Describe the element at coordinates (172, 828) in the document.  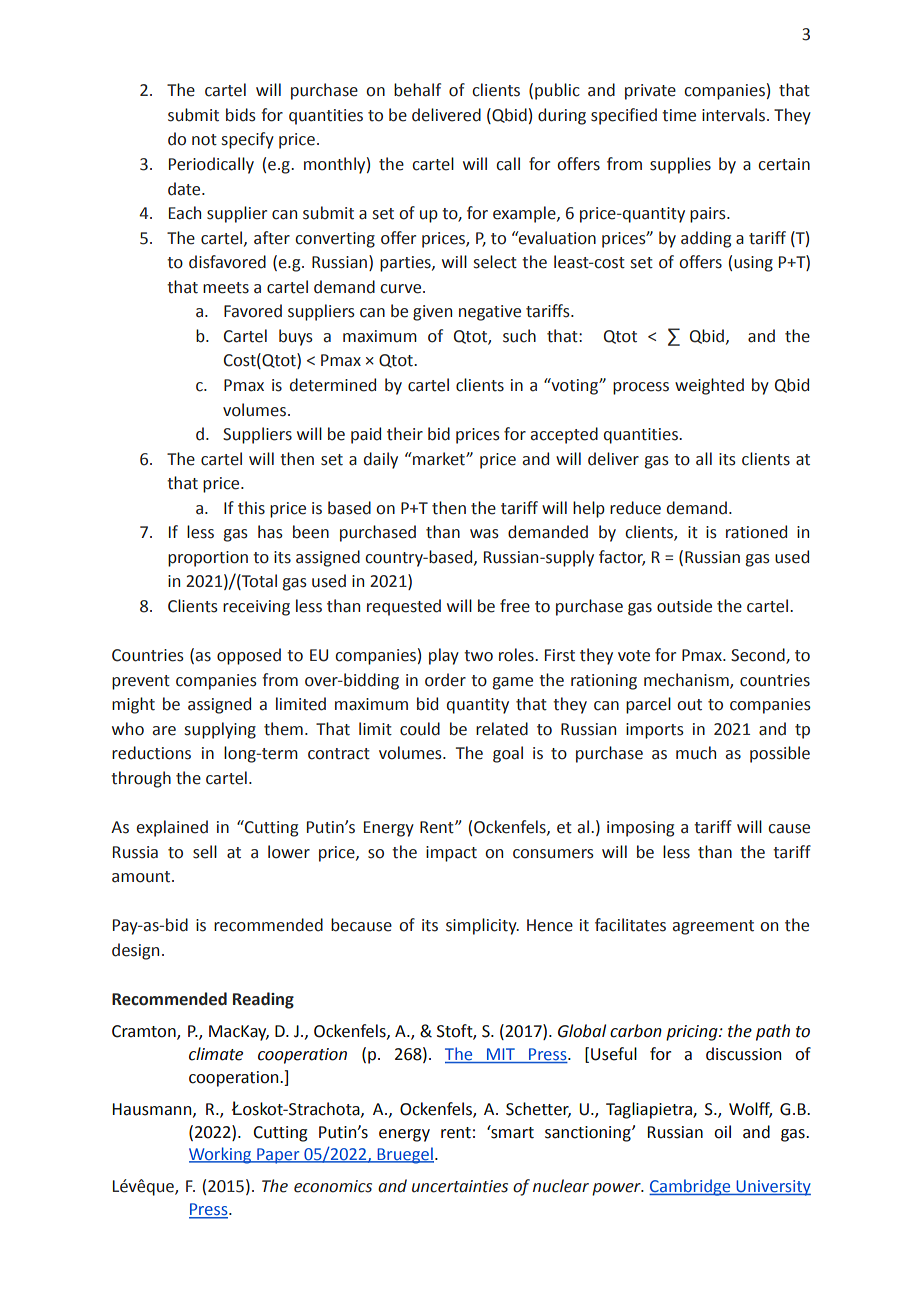
I see `explained` at that location.
